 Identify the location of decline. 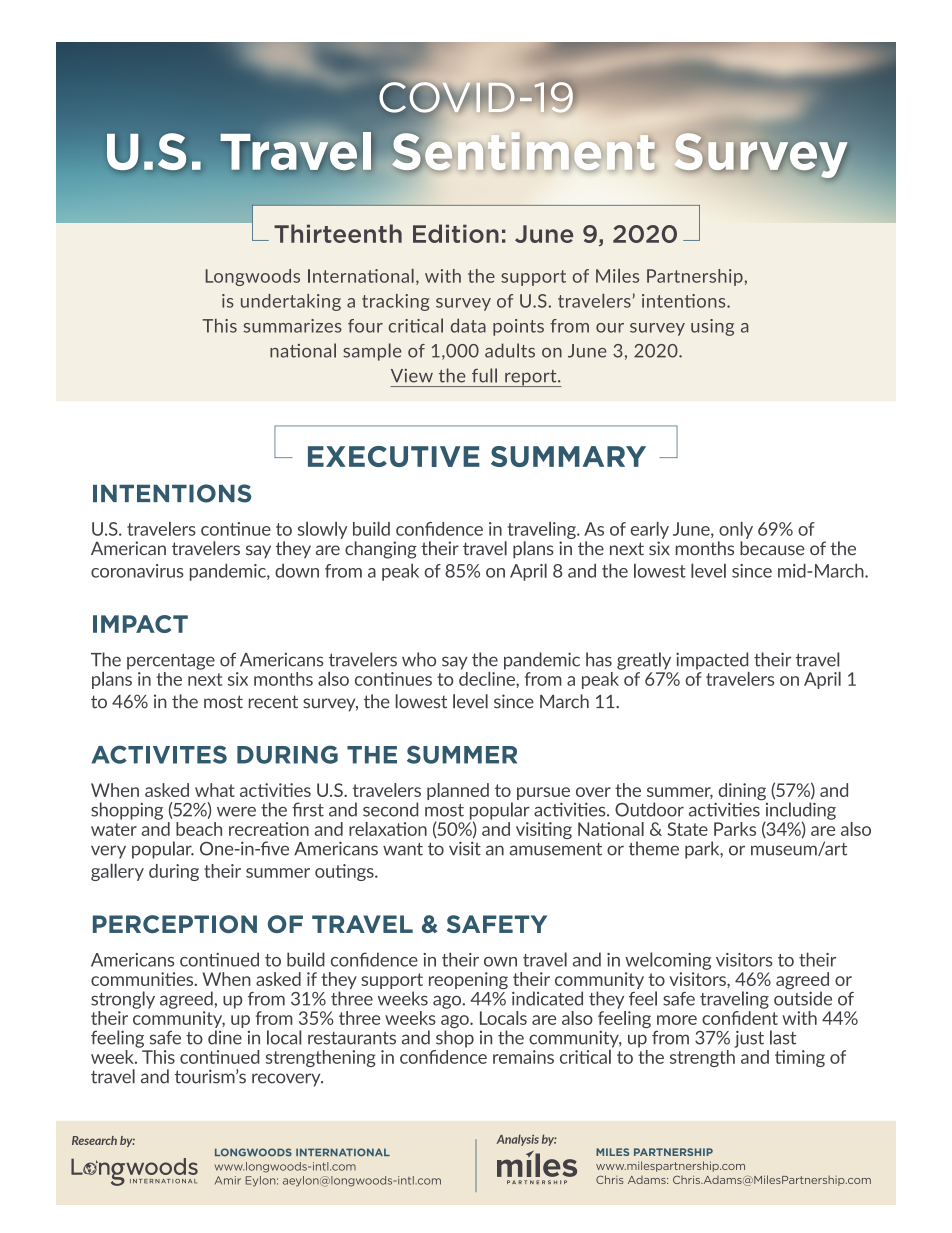
(488, 677).
